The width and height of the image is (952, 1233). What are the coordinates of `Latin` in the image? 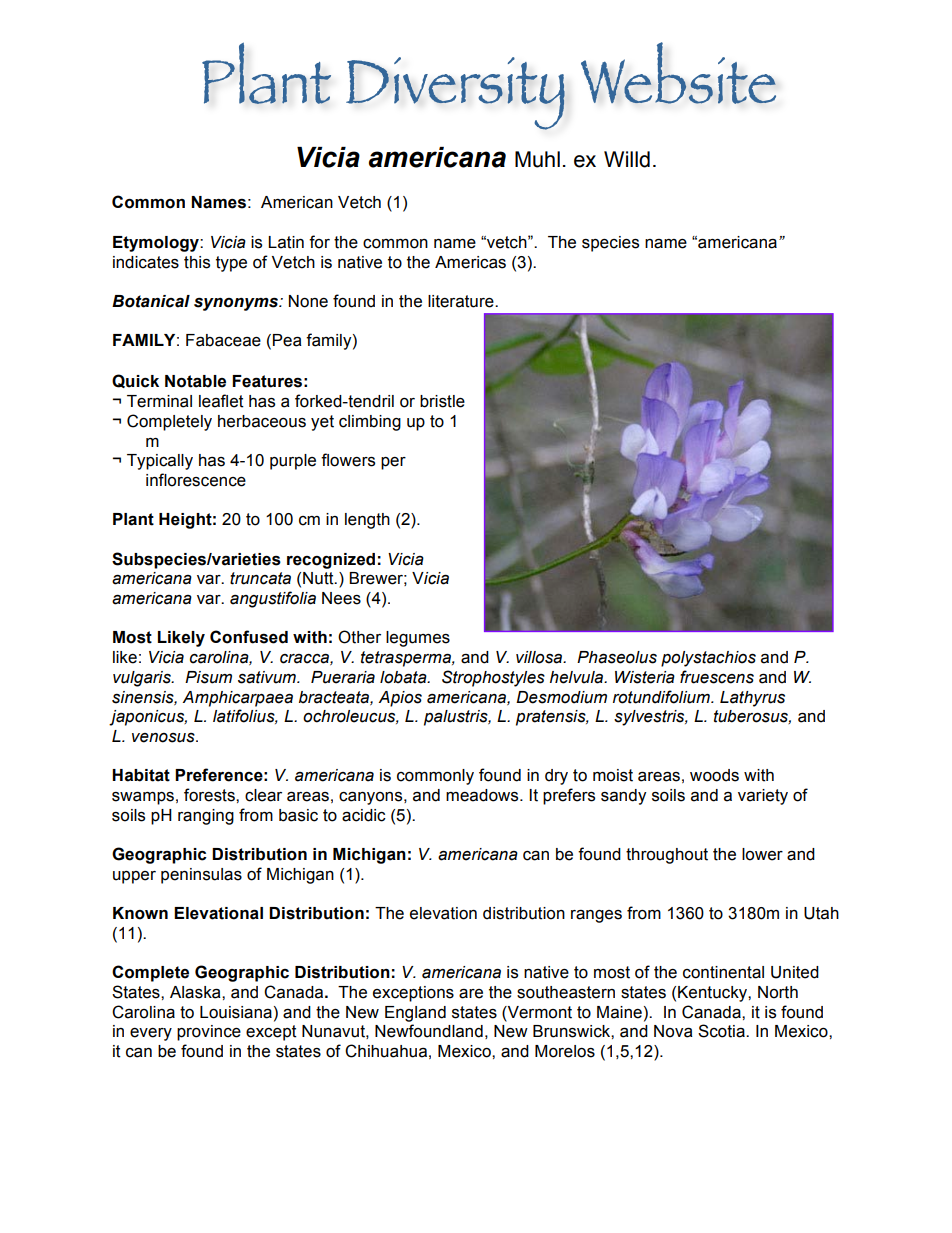 It's located at (286, 242).
